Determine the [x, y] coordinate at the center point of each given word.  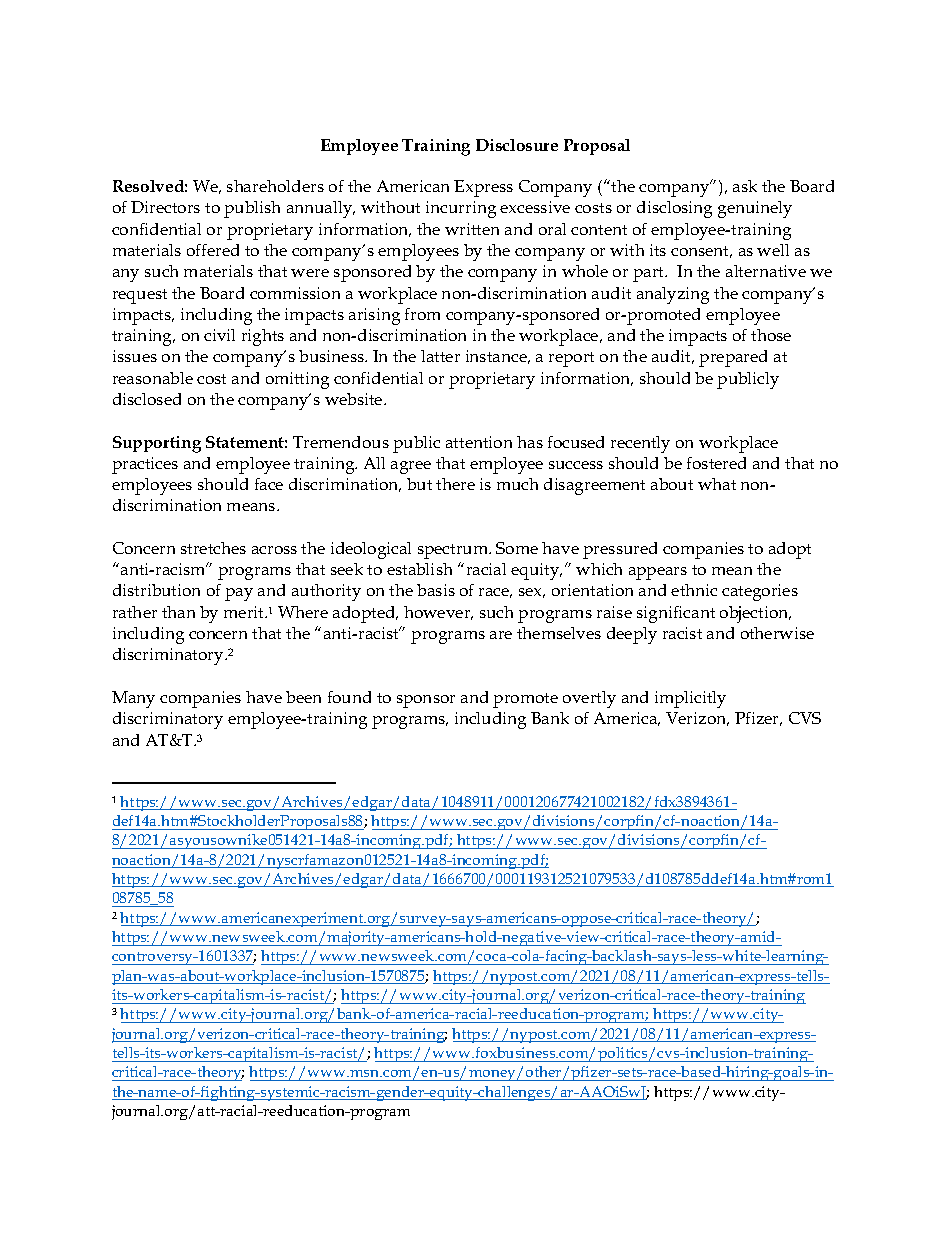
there [455, 484]
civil [219, 335]
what [717, 484]
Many [133, 699]
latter [440, 356]
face [269, 484]
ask [745, 186]
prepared [733, 358]
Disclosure [517, 145]
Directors [165, 207]
